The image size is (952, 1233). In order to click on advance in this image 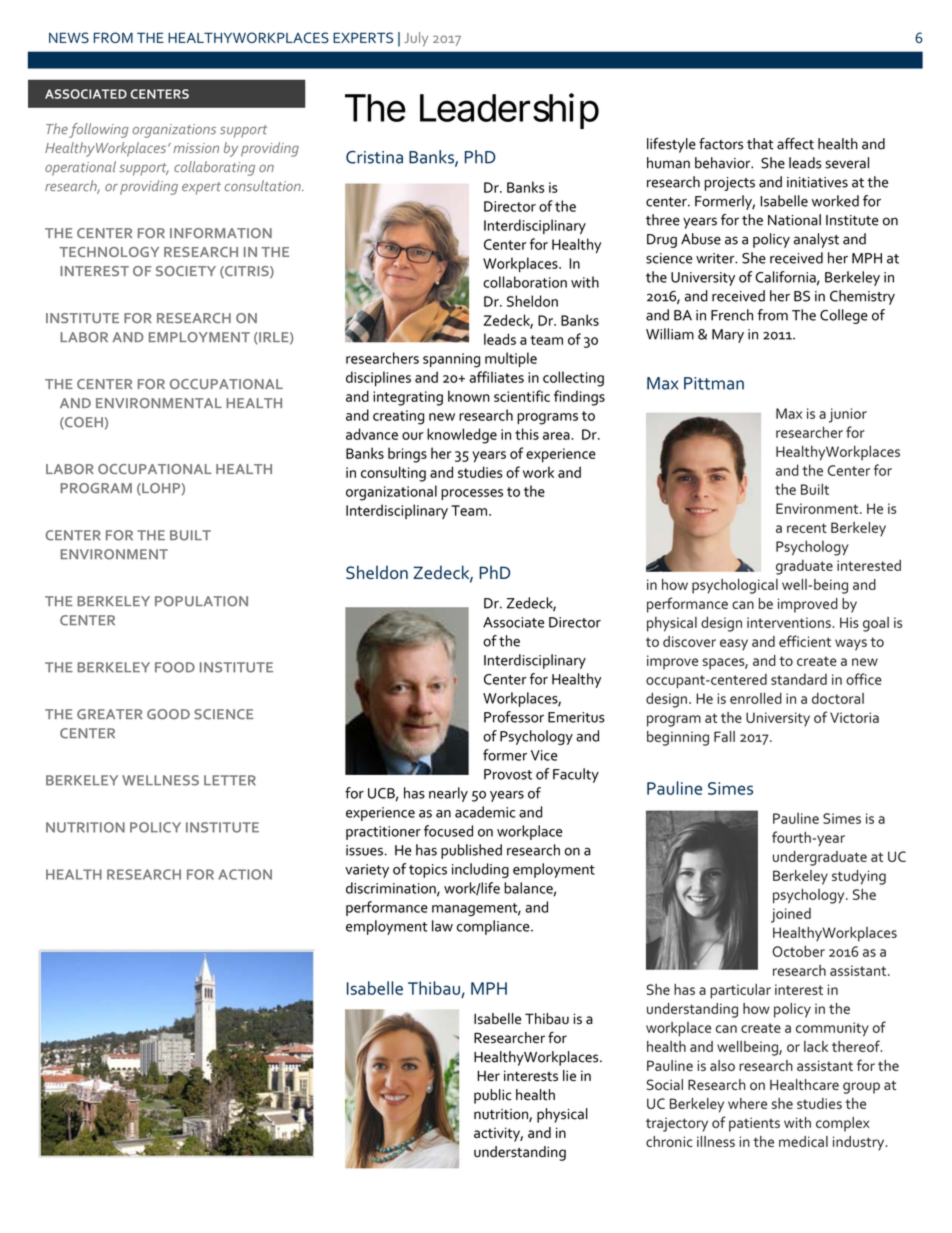, I will do `click(372, 434)`.
